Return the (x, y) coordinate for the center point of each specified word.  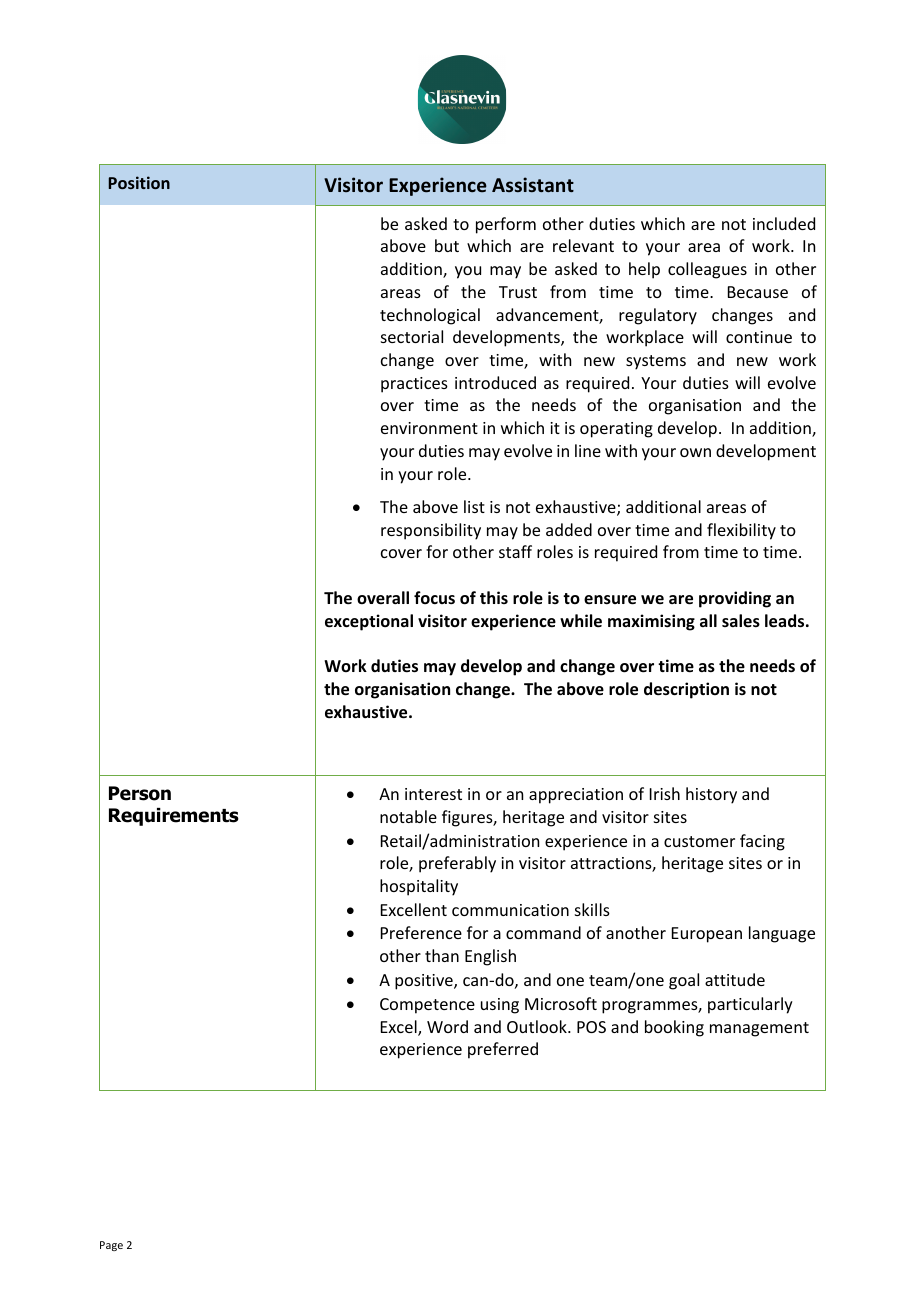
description (686, 690)
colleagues (707, 270)
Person (140, 793)
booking (674, 1028)
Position (139, 182)
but (447, 245)
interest (433, 794)
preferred (503, 1050)
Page (111, 1246)
